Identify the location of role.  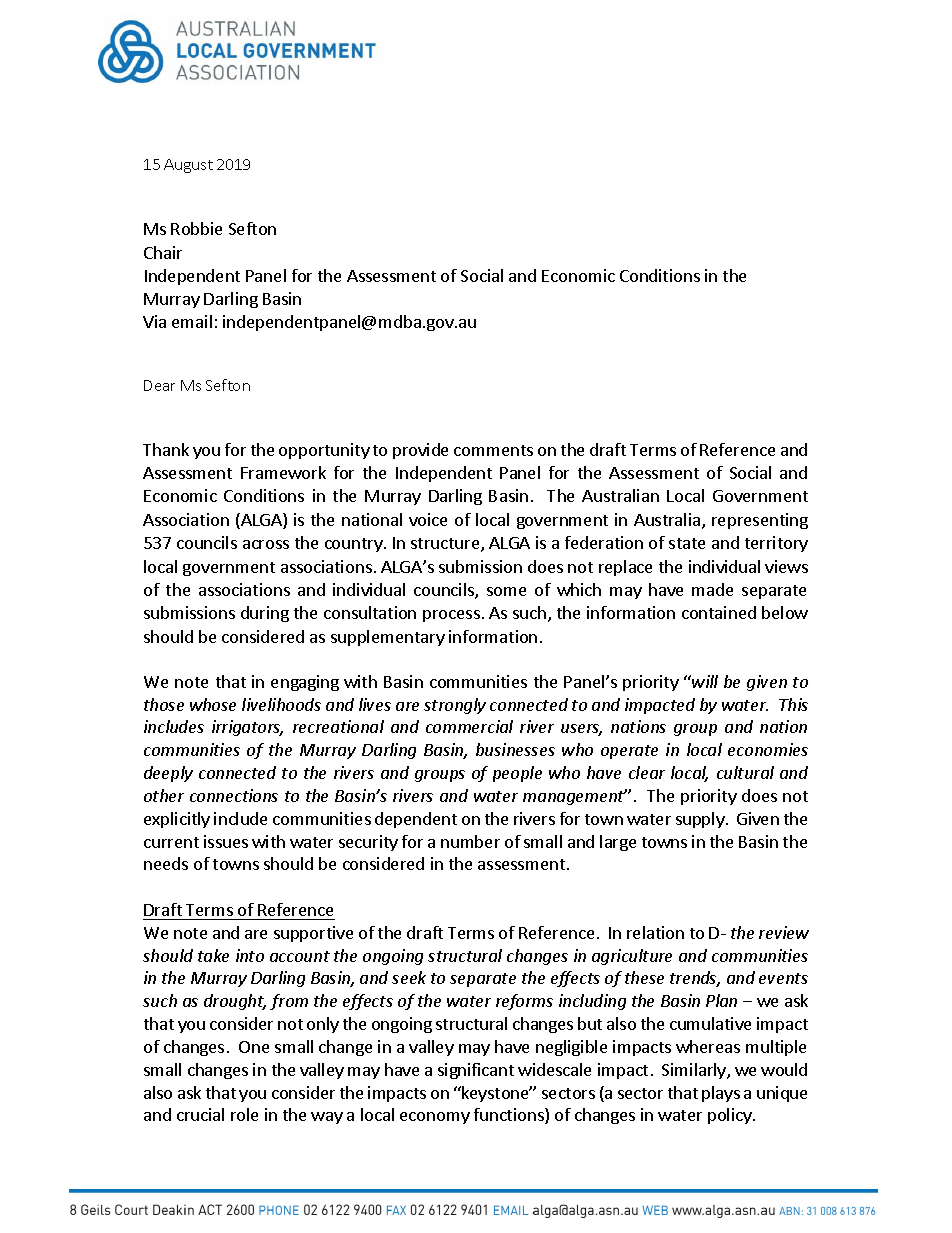
(244, 1114).
